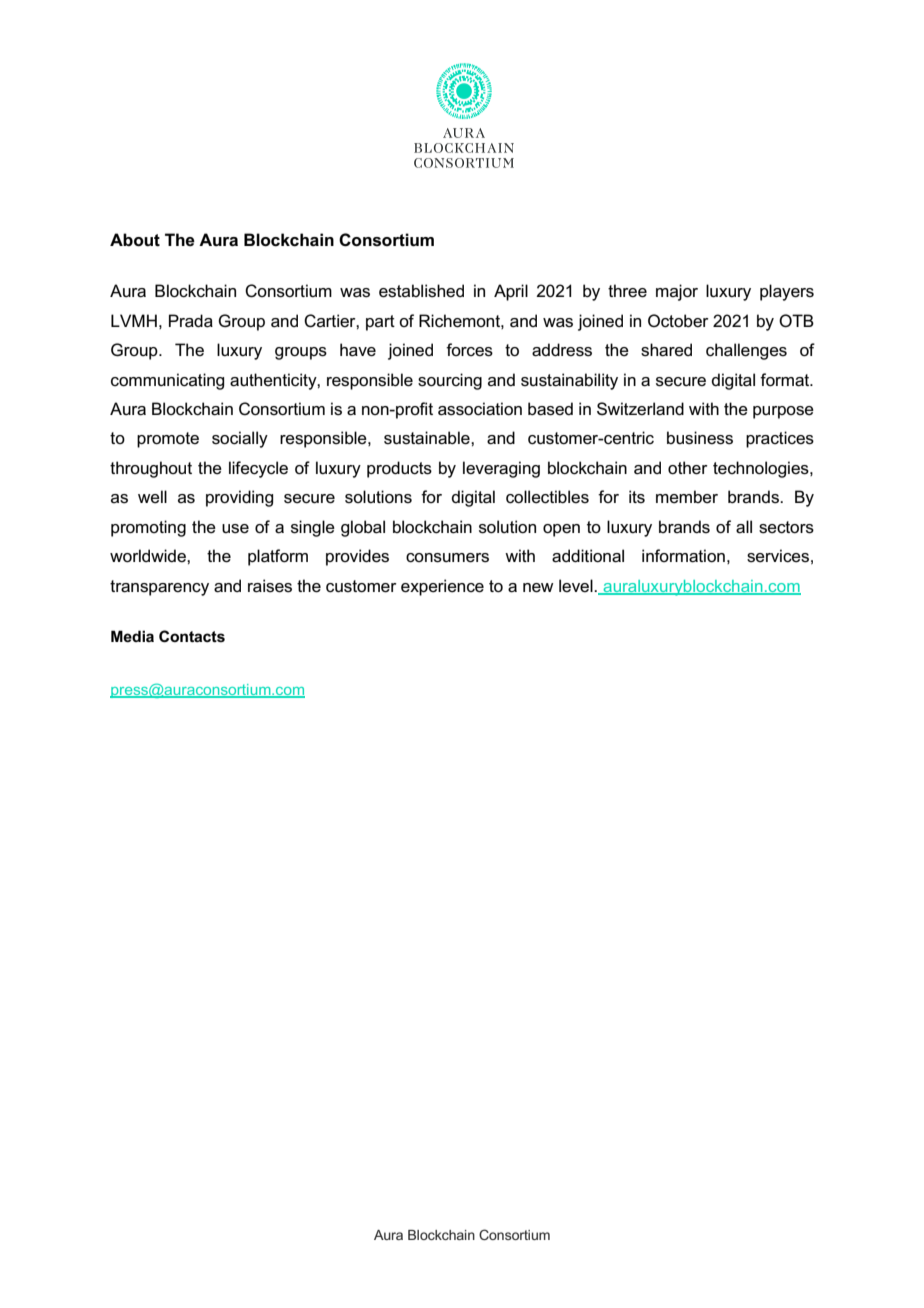 Image resolution: width=924 pixels, height=1308 pixels. I want to click on member, so click(687, 497).
